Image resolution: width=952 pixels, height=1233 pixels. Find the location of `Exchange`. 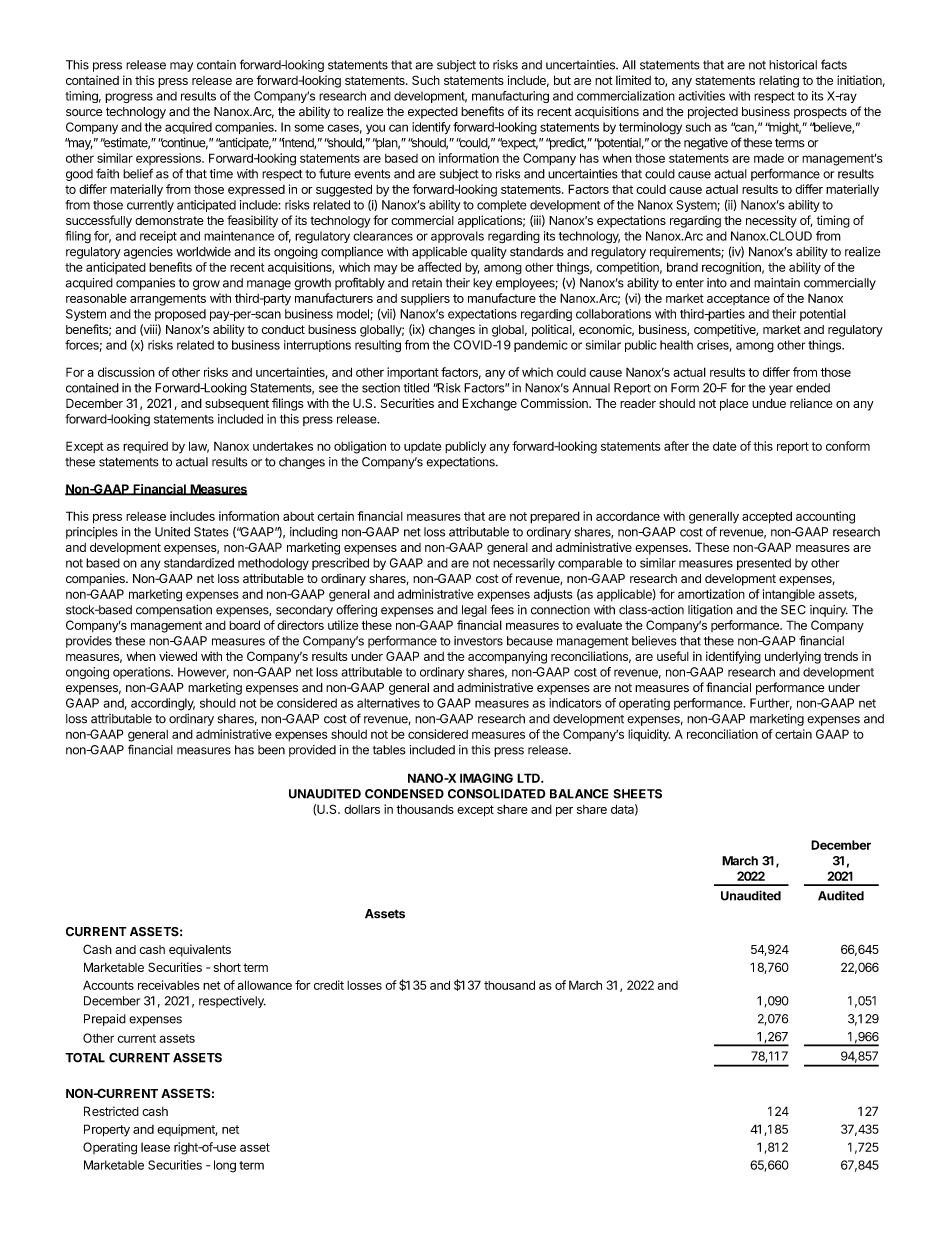

Exchange is located at coordinates (489, 404).
